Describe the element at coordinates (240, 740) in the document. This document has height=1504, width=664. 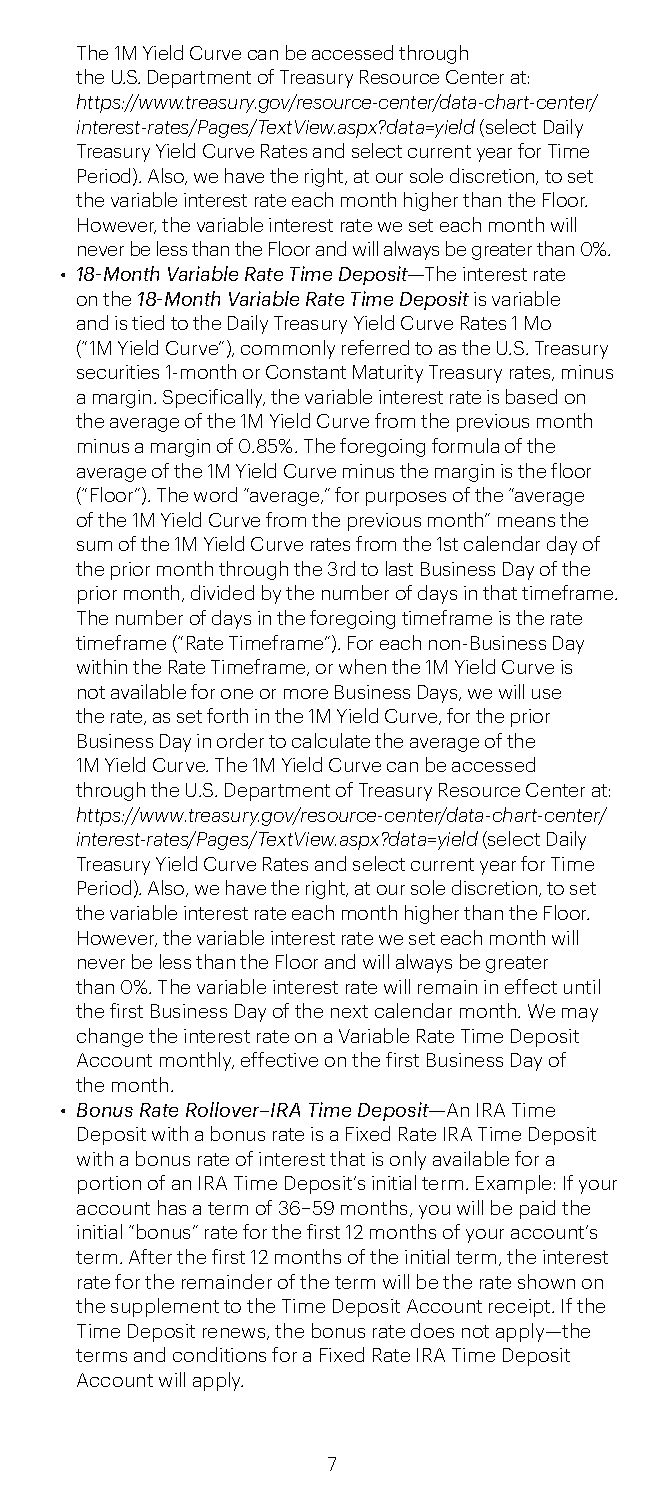
I see `order` at that location.
